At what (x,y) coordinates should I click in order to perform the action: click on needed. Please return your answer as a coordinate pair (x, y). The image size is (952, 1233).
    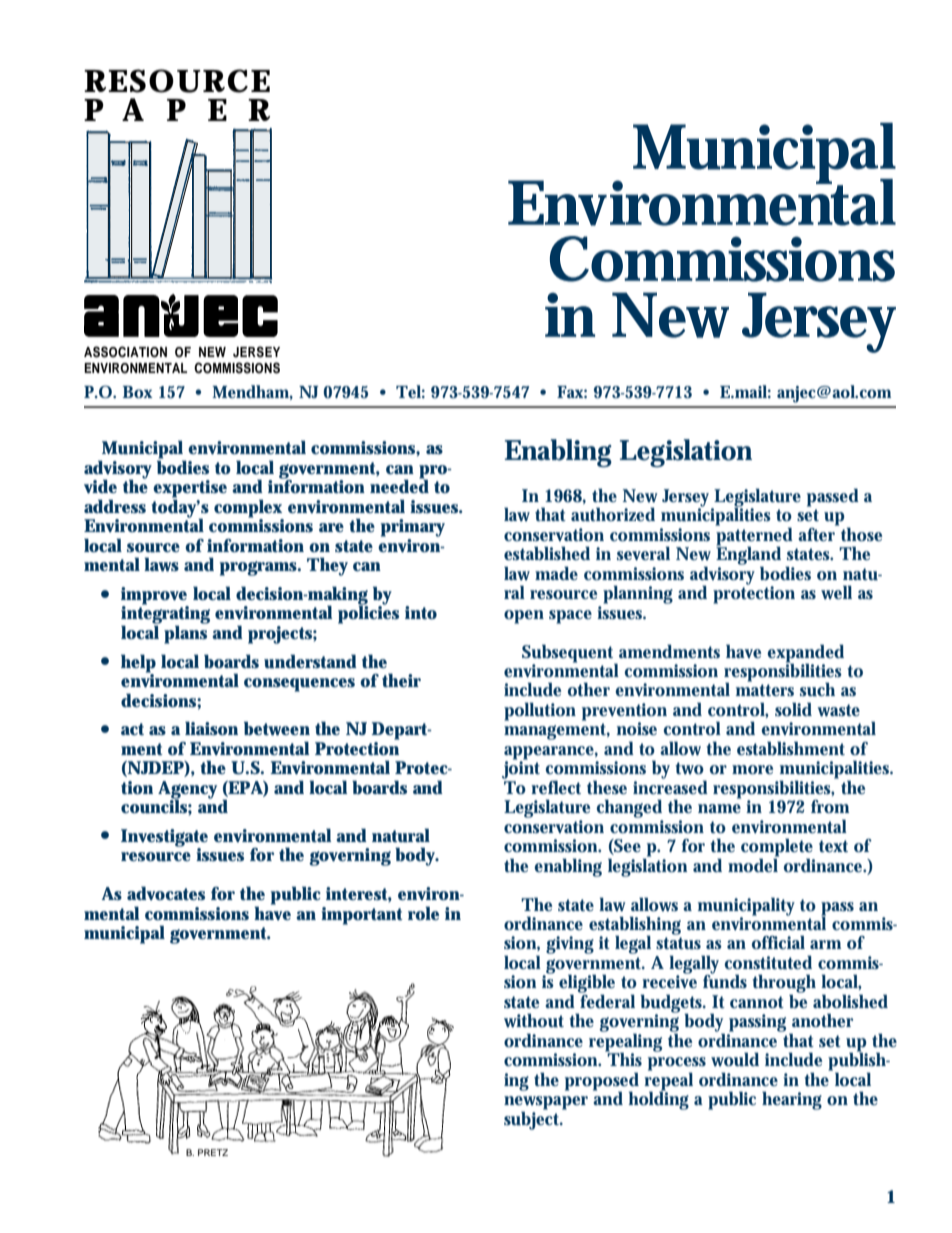
    Looking at the image, I should click on (399, 485).
